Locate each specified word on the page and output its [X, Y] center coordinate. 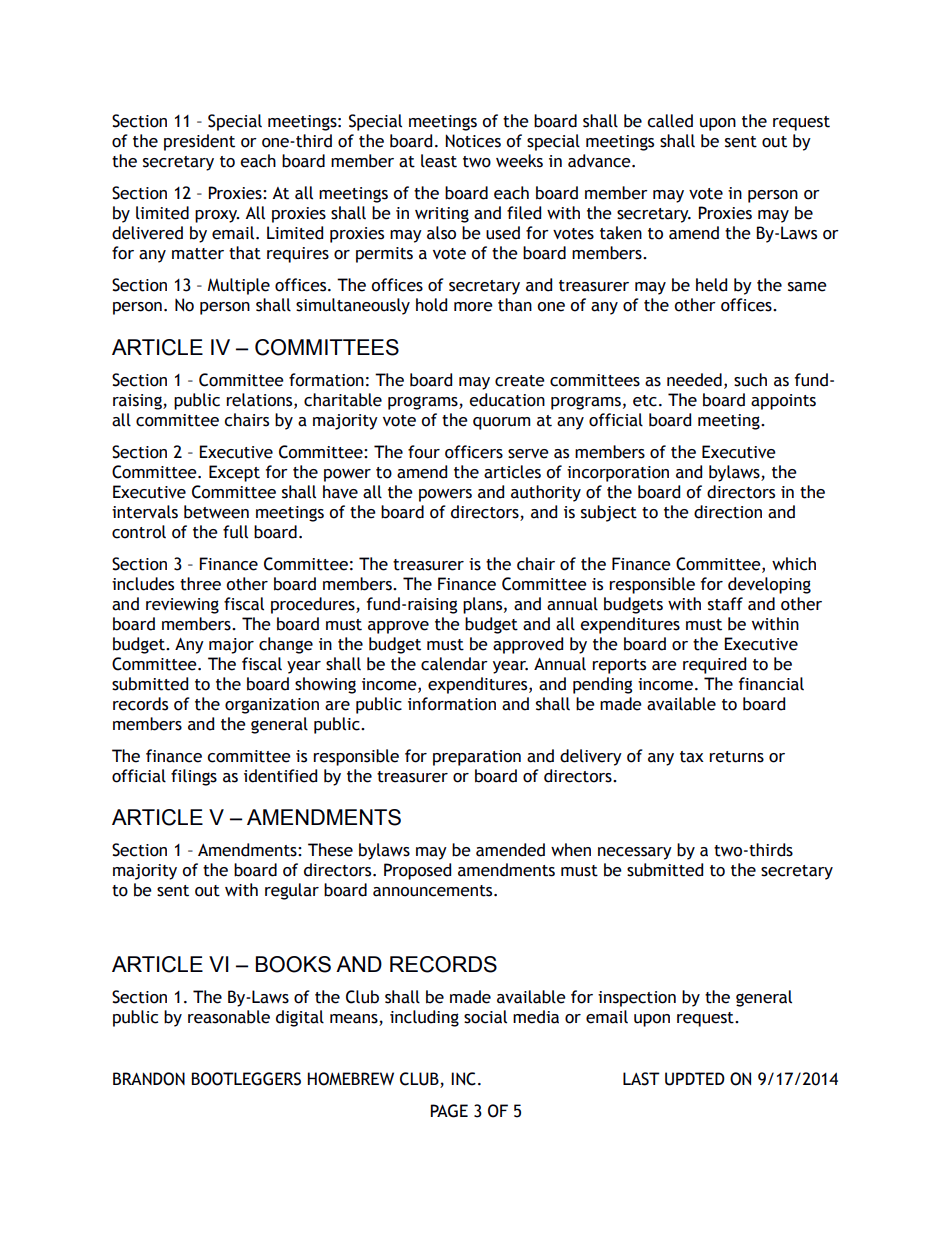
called [670, 121]
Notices [473, 141]
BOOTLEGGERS [246, 1079]
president [199, 142]
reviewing [182, 606]
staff [725, 604]
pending [602, 685]
